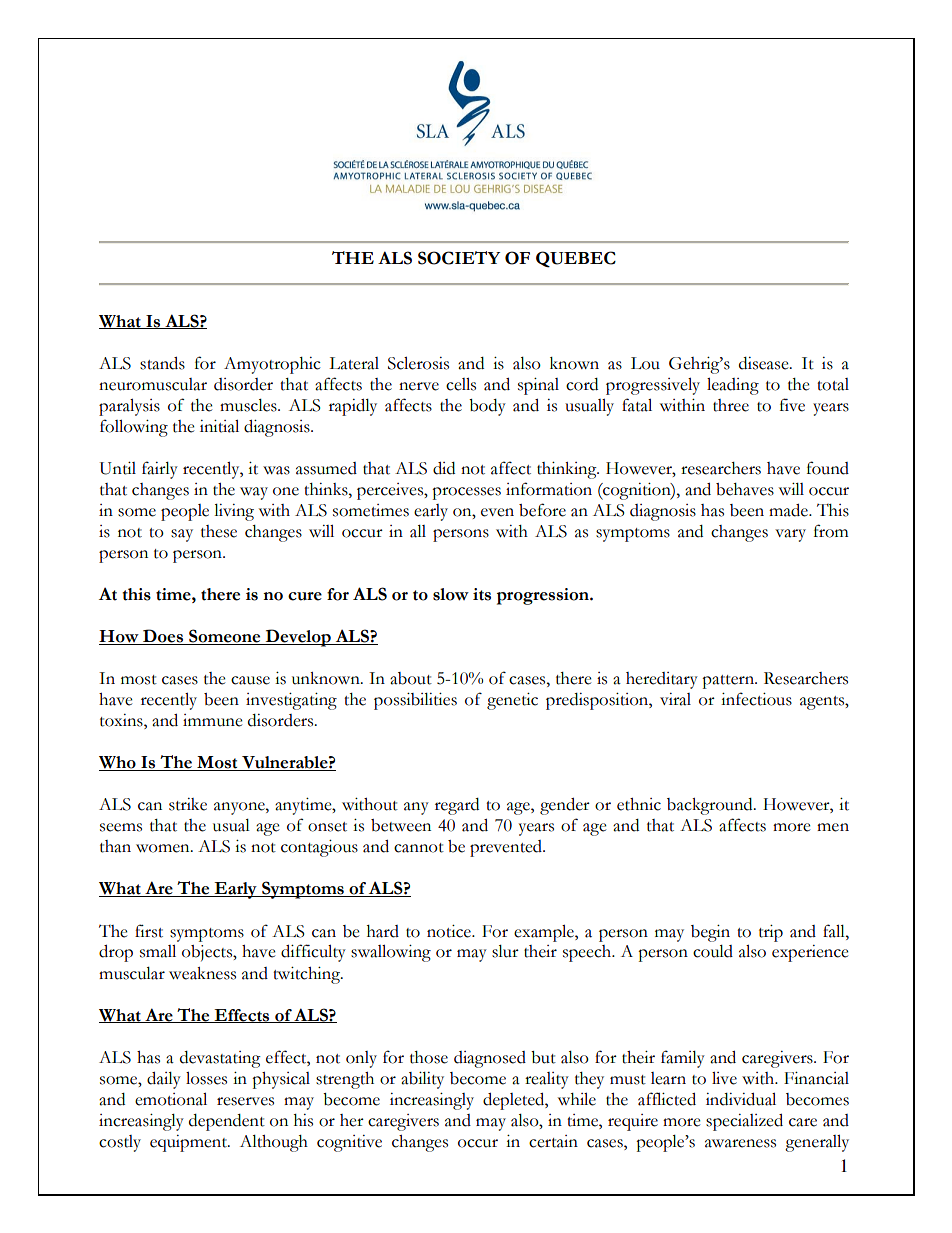  Describe the element at coordinates (422, 1080) in the image. I see `ability` at that location.
